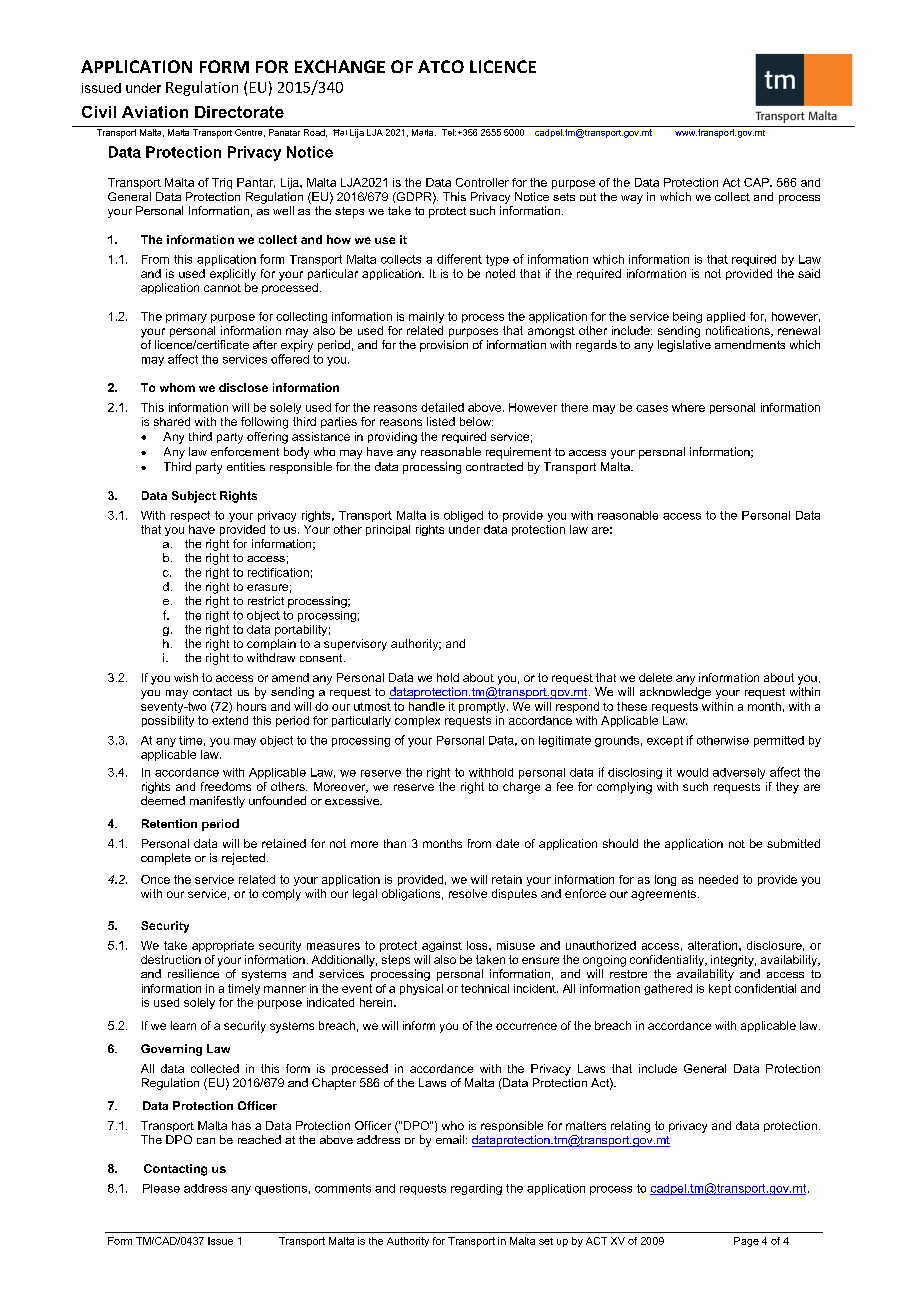 Image resolution: width=924 pixels, height=1308 pixels. Describe the element at coordinates (442, 946) in the image. I see `against` at that location.
